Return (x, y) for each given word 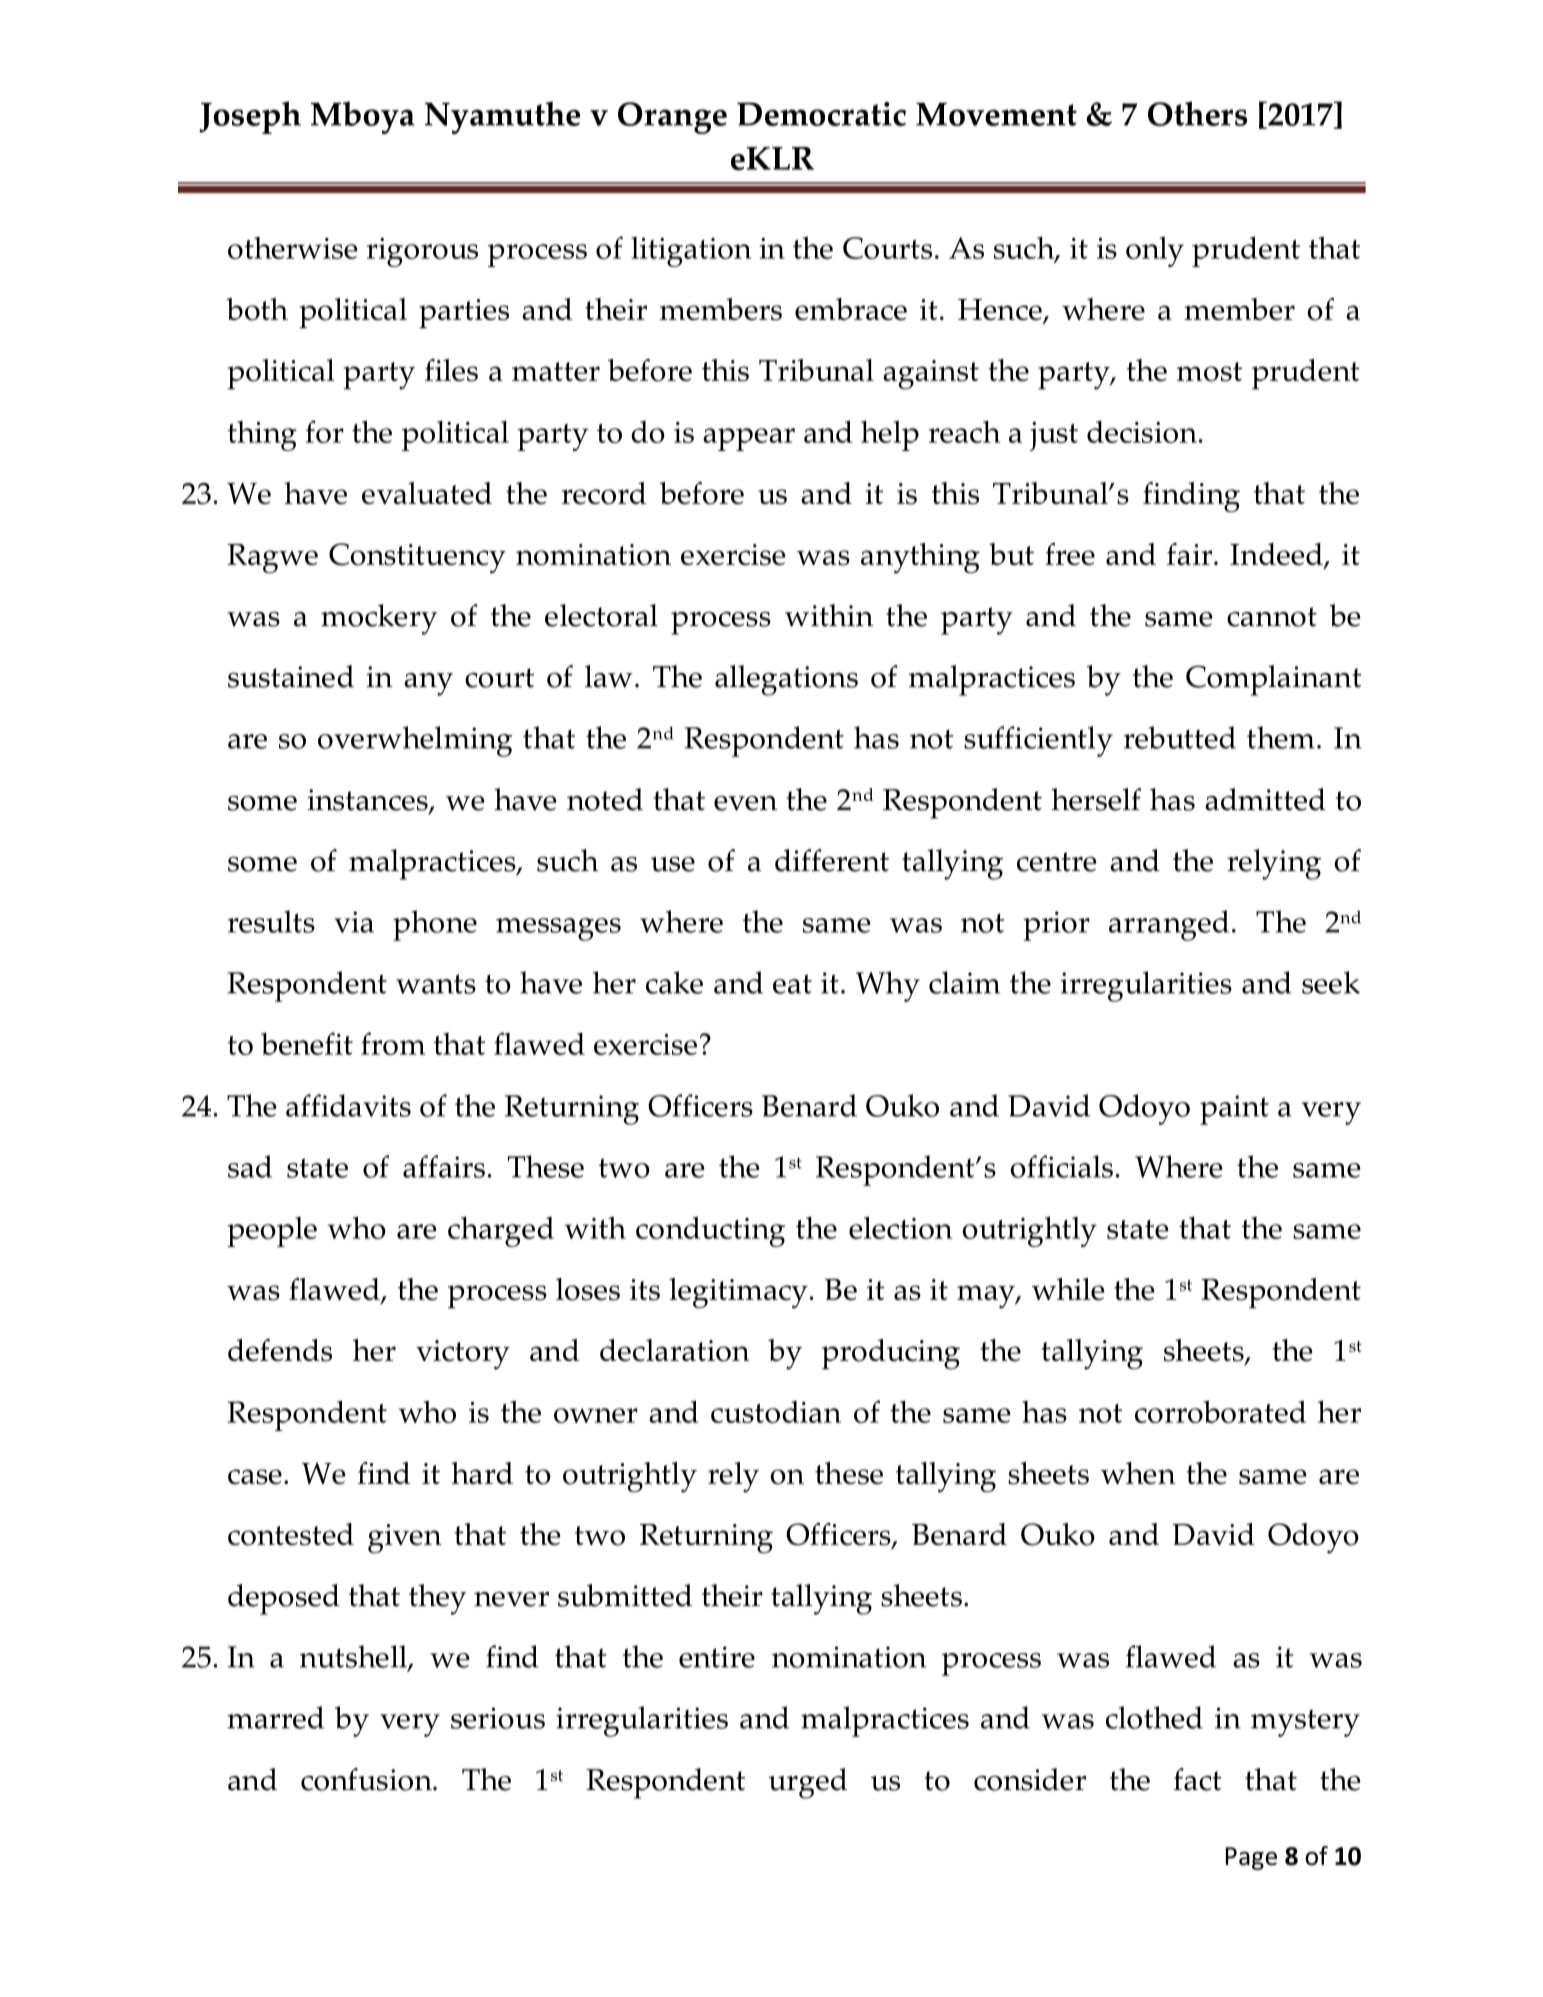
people (272, 1232)
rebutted (1180, 737)
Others (1197, 113)
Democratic (821, 114)
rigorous (422, 252)
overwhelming (415, 741)
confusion (367, 1779)
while (1068, 1289)
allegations (786, 680)
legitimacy (738, 1293)
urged (807, 1783)
